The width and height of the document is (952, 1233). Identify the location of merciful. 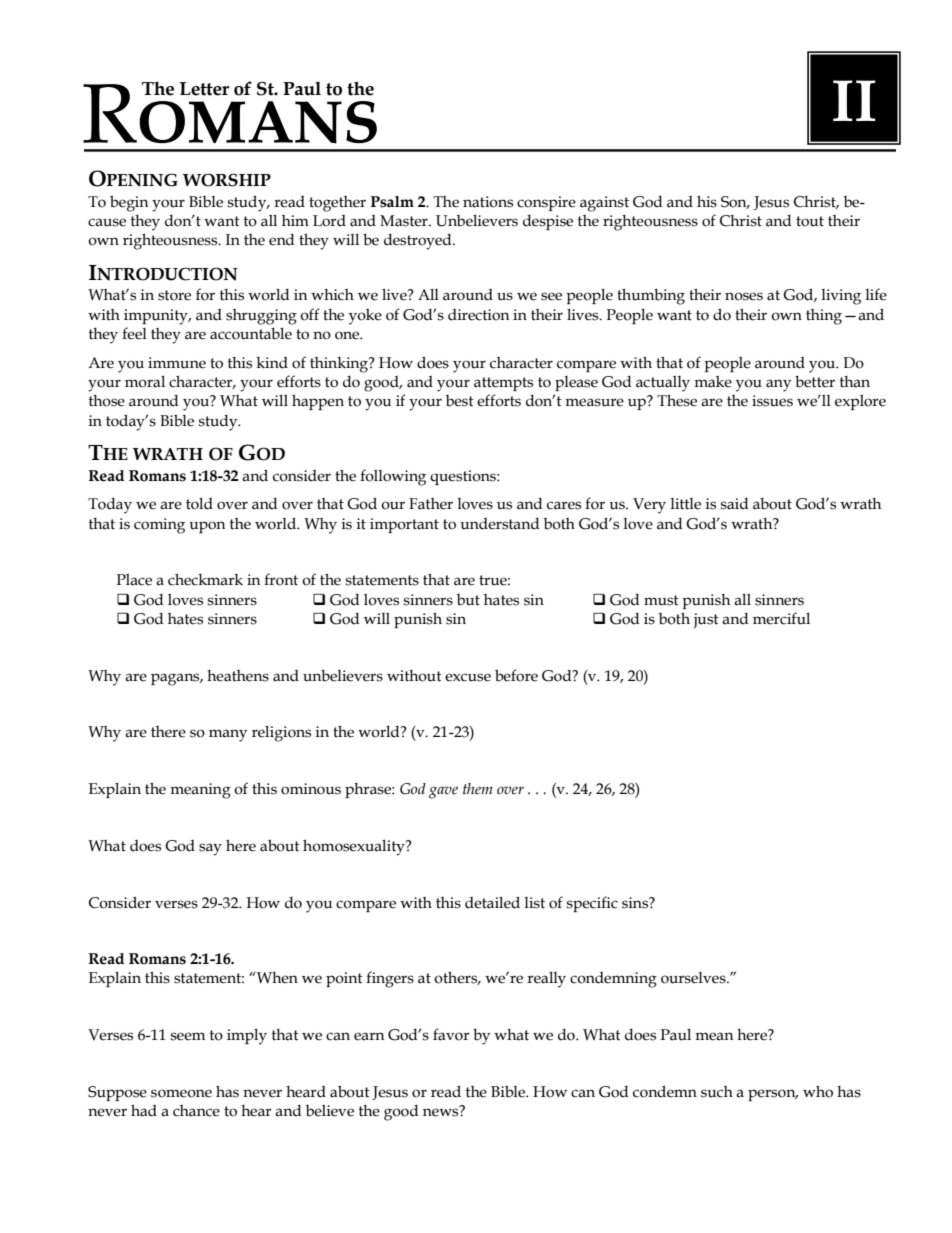
(781, 618).
